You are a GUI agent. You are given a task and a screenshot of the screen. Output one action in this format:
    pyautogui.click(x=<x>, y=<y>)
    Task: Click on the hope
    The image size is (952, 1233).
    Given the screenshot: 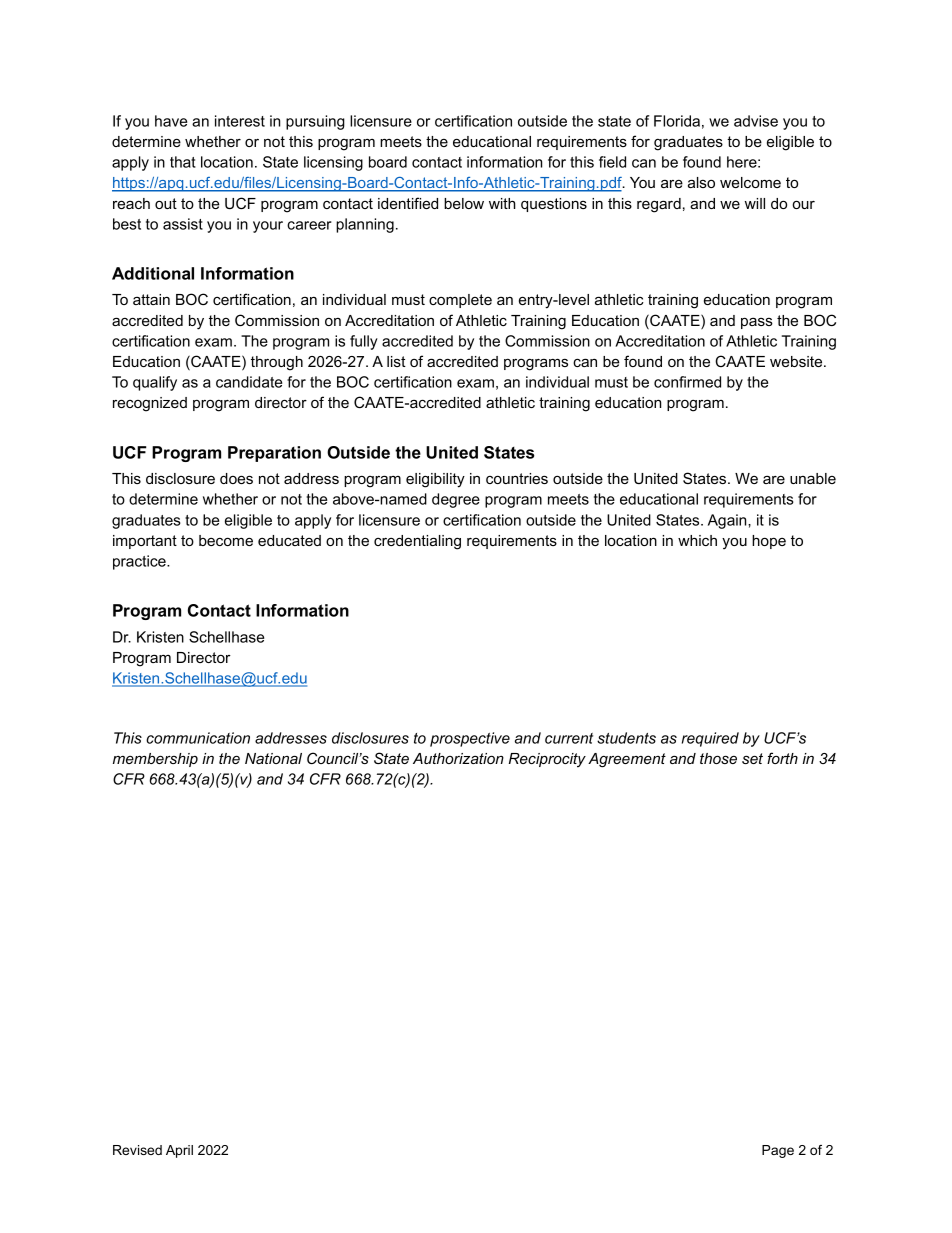 What is the action you would take?
    pyautogui.click(x=769, y=542)
